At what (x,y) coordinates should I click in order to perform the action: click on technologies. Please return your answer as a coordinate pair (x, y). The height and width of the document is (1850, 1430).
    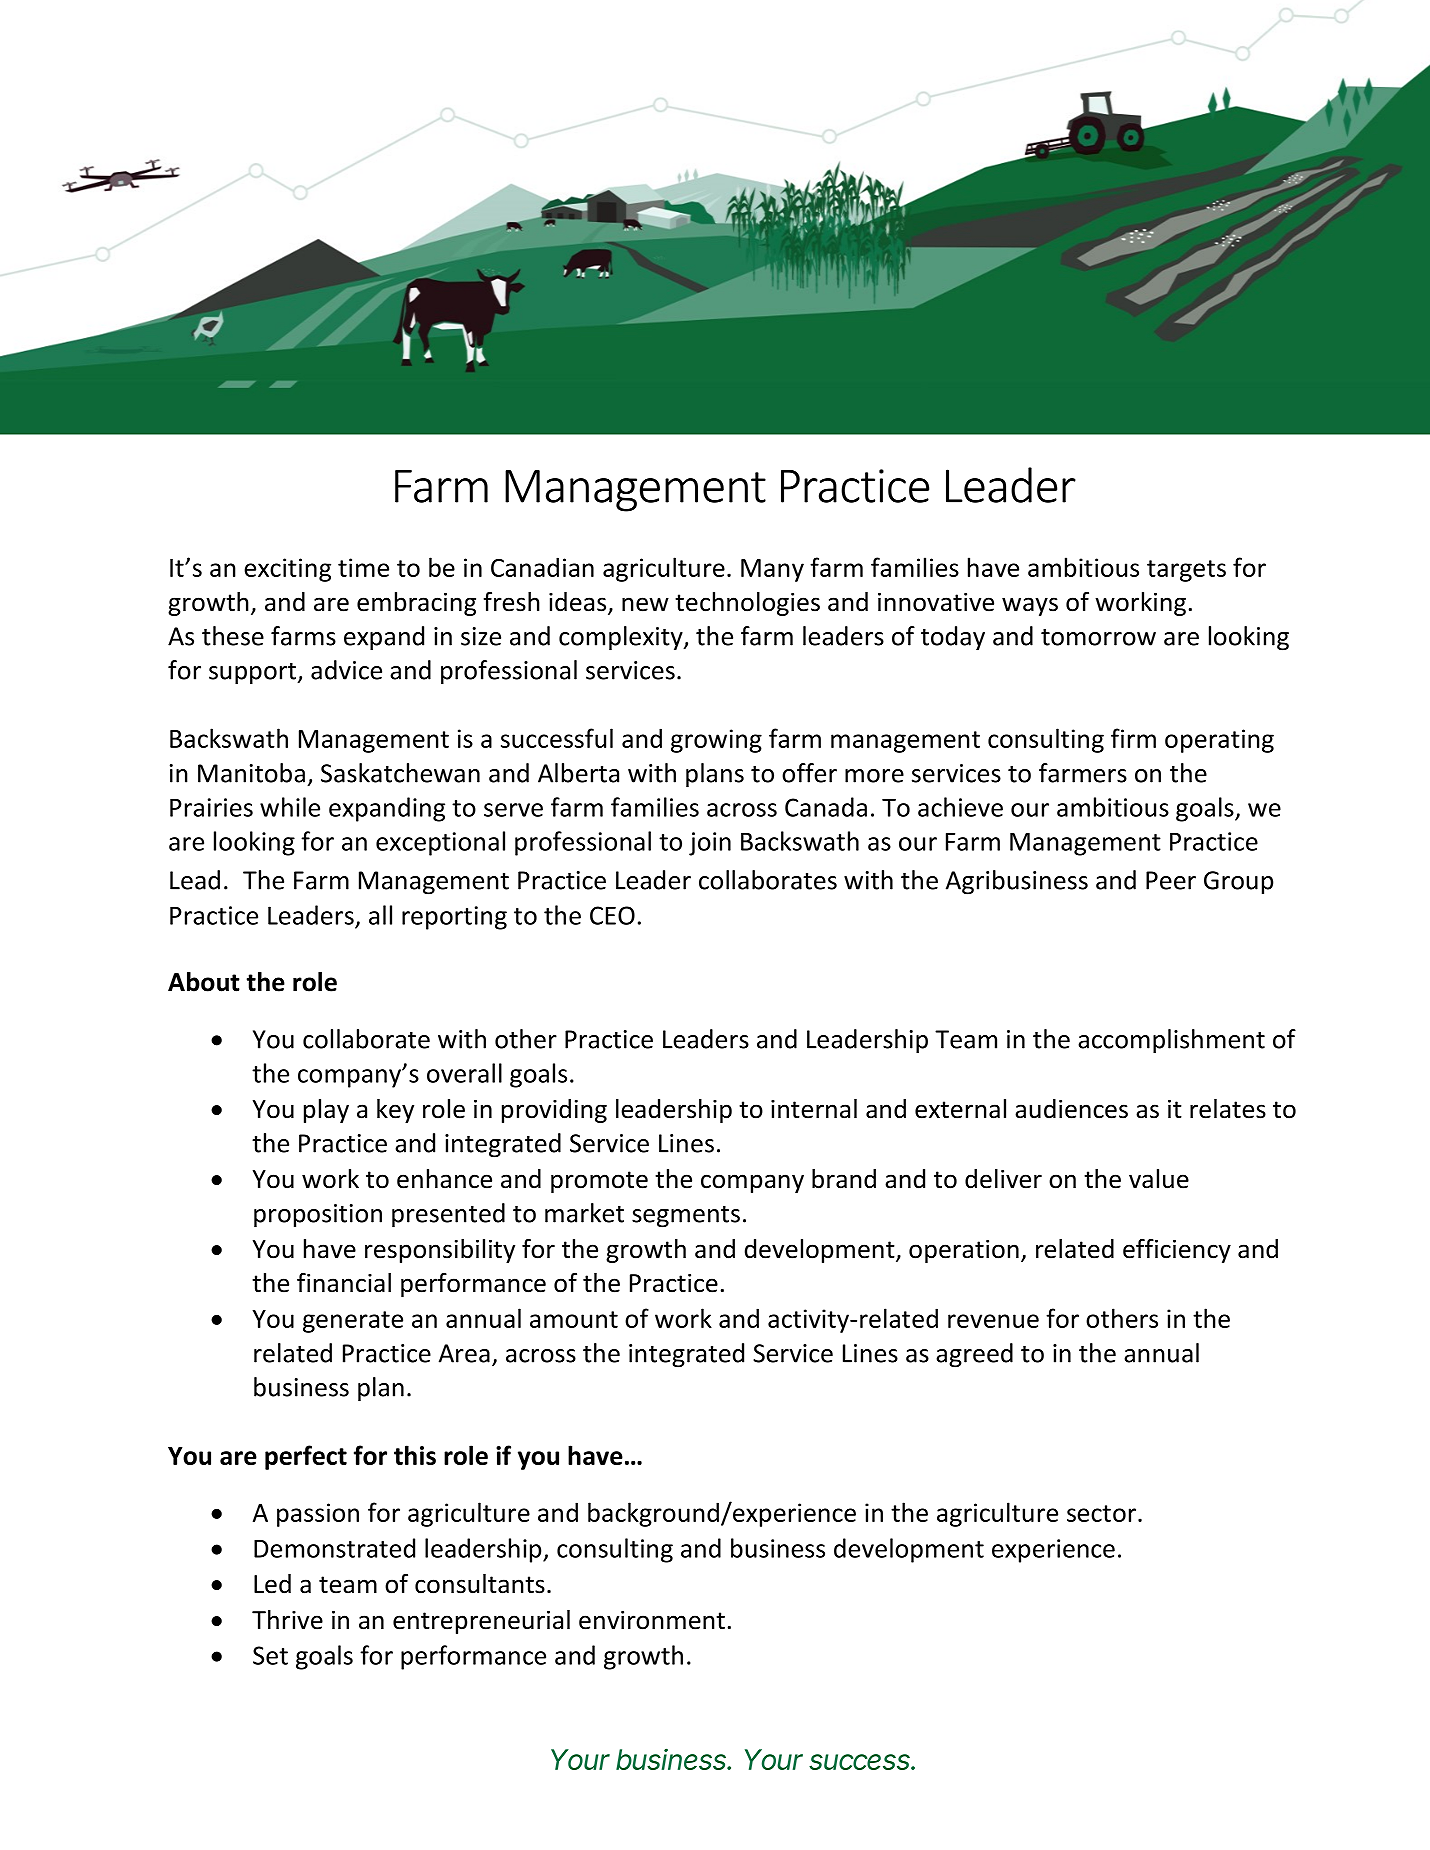
    Looking at the image, I should click on (747, 604).
